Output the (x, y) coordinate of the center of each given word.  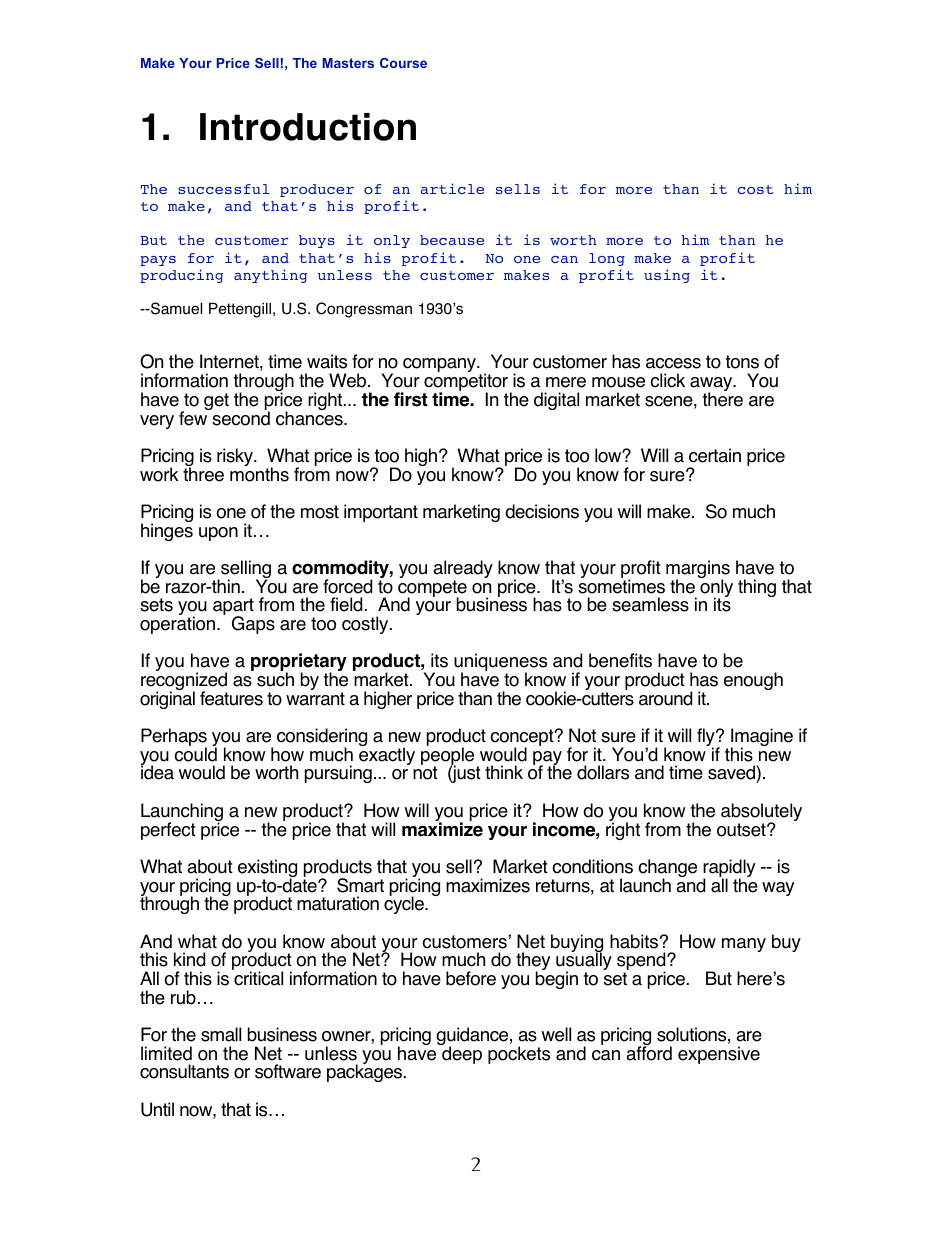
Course (403, 63)
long (607, 259)
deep (461, 1054)
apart (233, 608)
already (463, 570)
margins (698, 570)
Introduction (308, 127)
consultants (184, 1071)
